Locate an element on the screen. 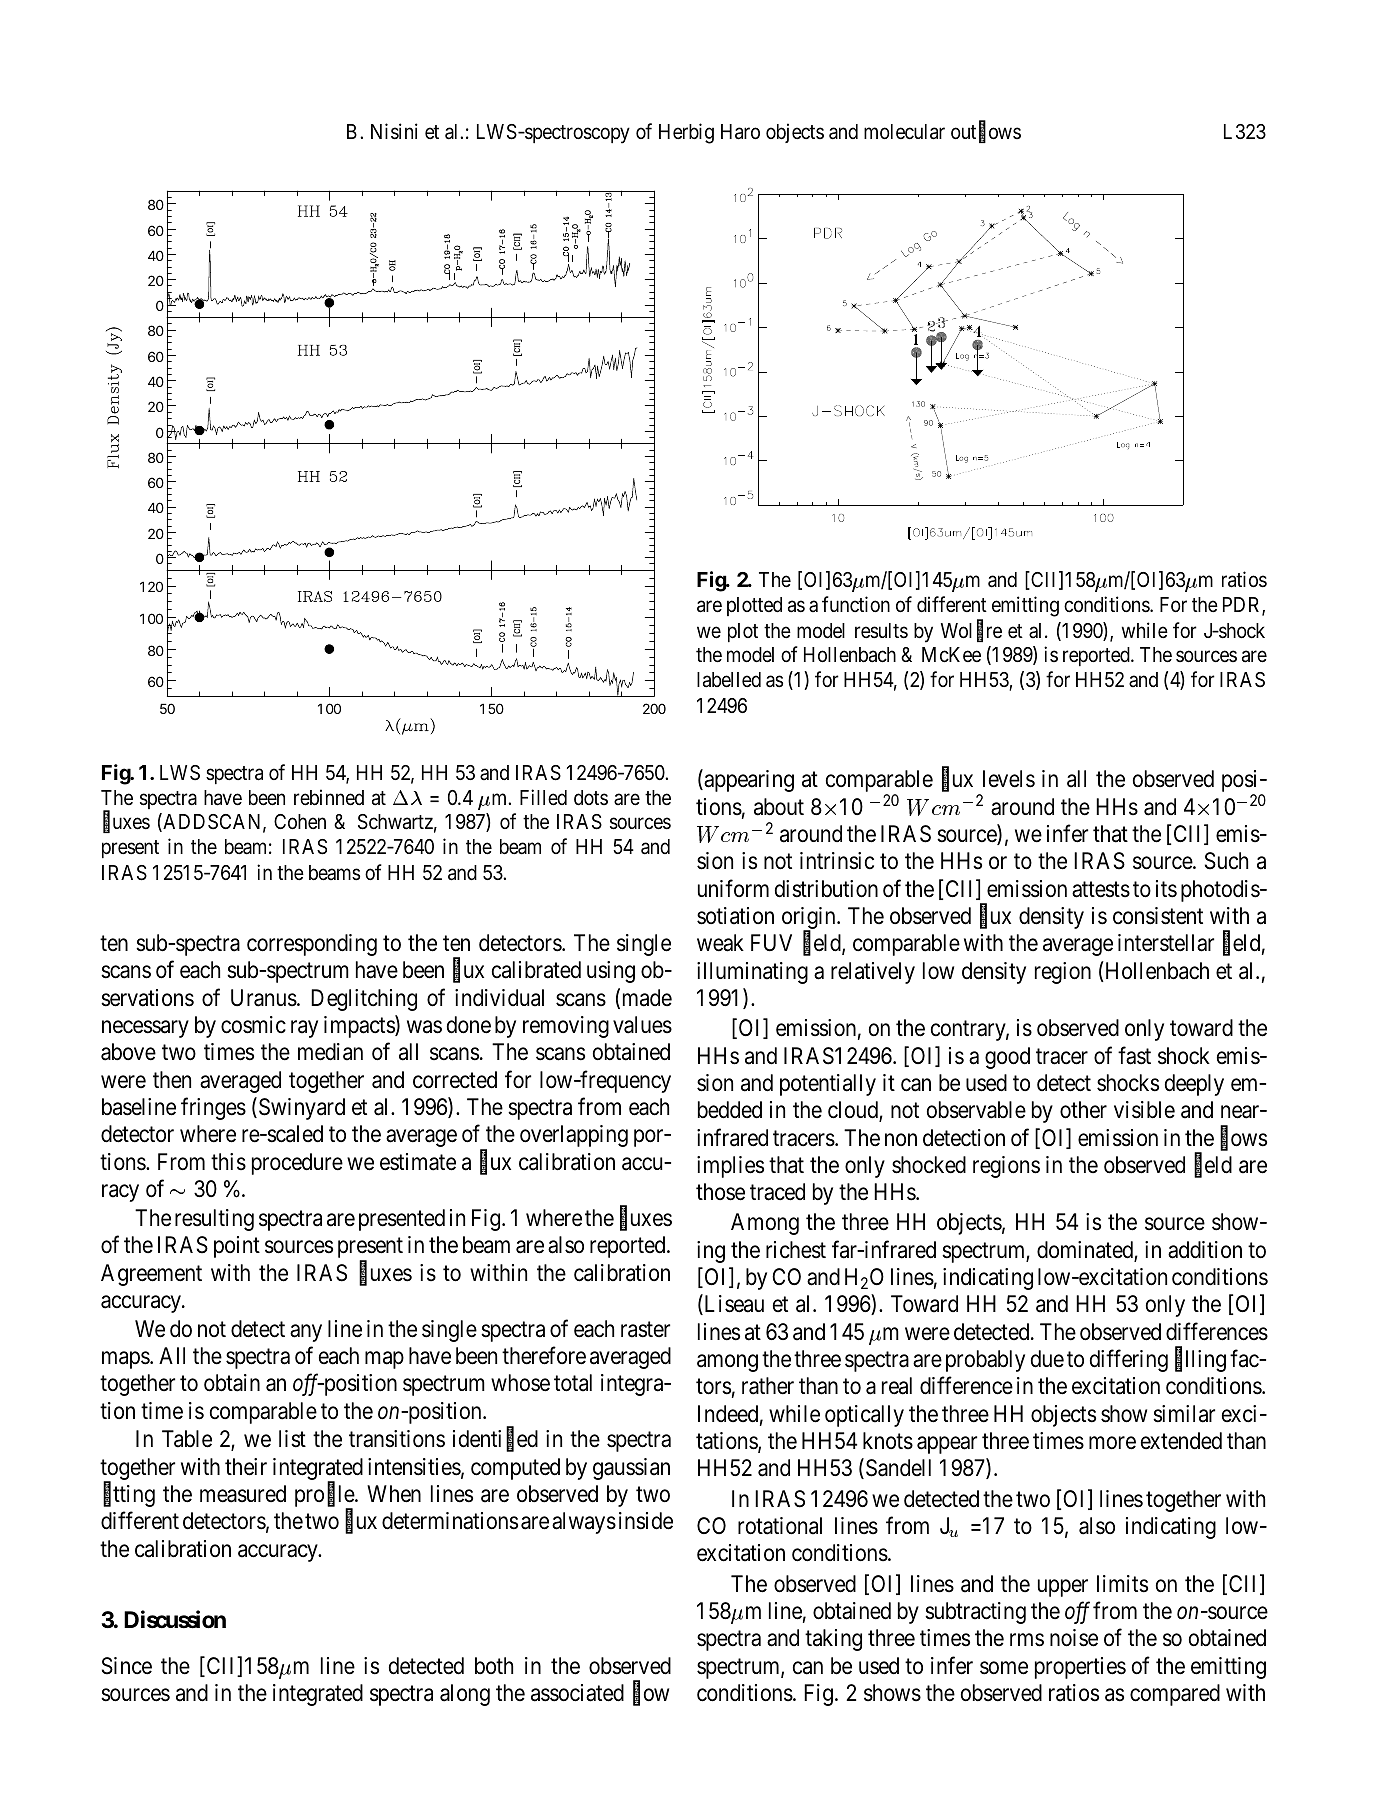 The image size is (1398, 1810). labelled is located at coordinates (729, 680).
